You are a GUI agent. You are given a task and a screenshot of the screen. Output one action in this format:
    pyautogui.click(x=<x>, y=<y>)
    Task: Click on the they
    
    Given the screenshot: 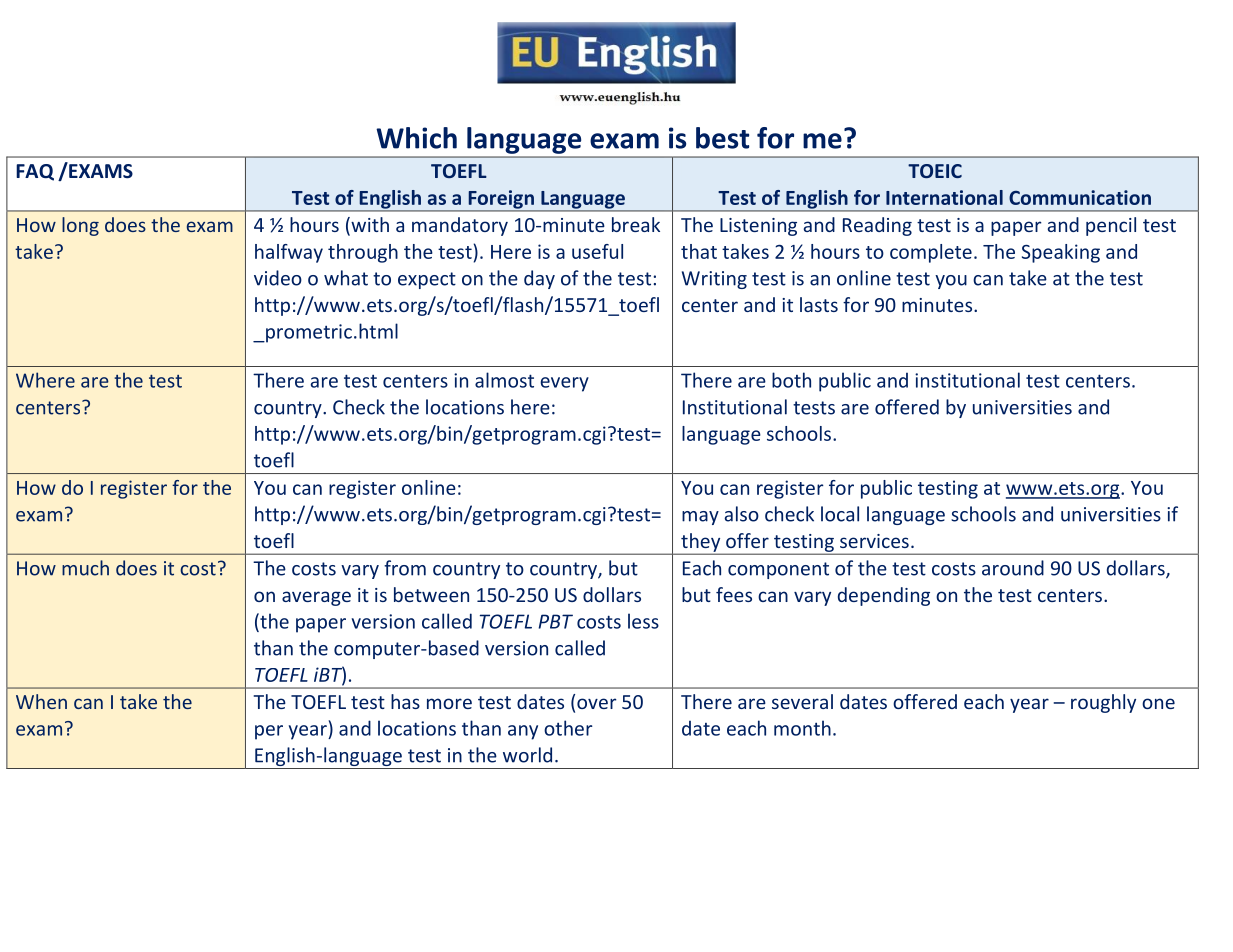 What is the action you would take?
    pyautogui.click(x=701, y=543)
